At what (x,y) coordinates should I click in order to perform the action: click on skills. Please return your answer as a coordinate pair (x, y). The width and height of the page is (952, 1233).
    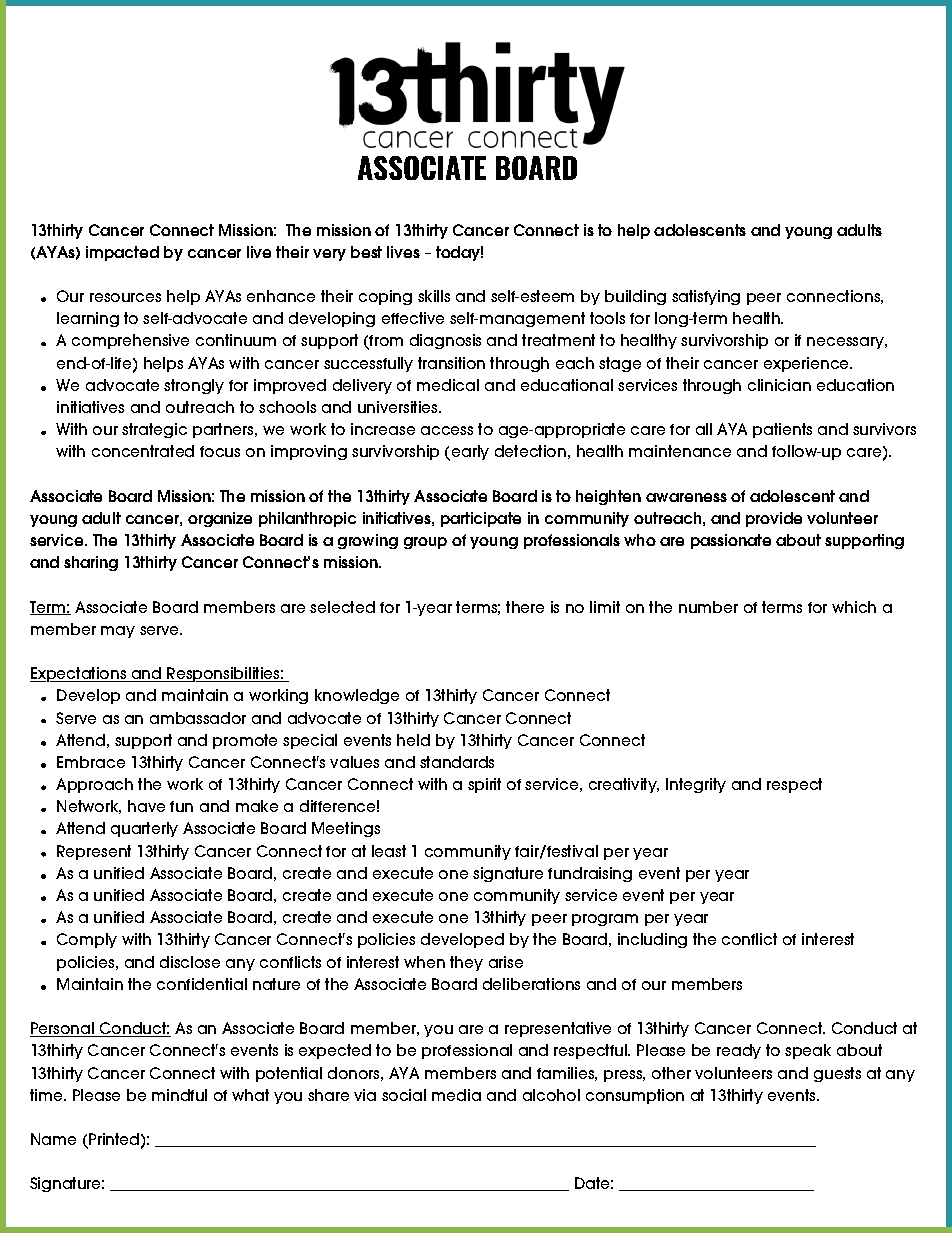
    Looking at the image, I should click on (434, 296).
